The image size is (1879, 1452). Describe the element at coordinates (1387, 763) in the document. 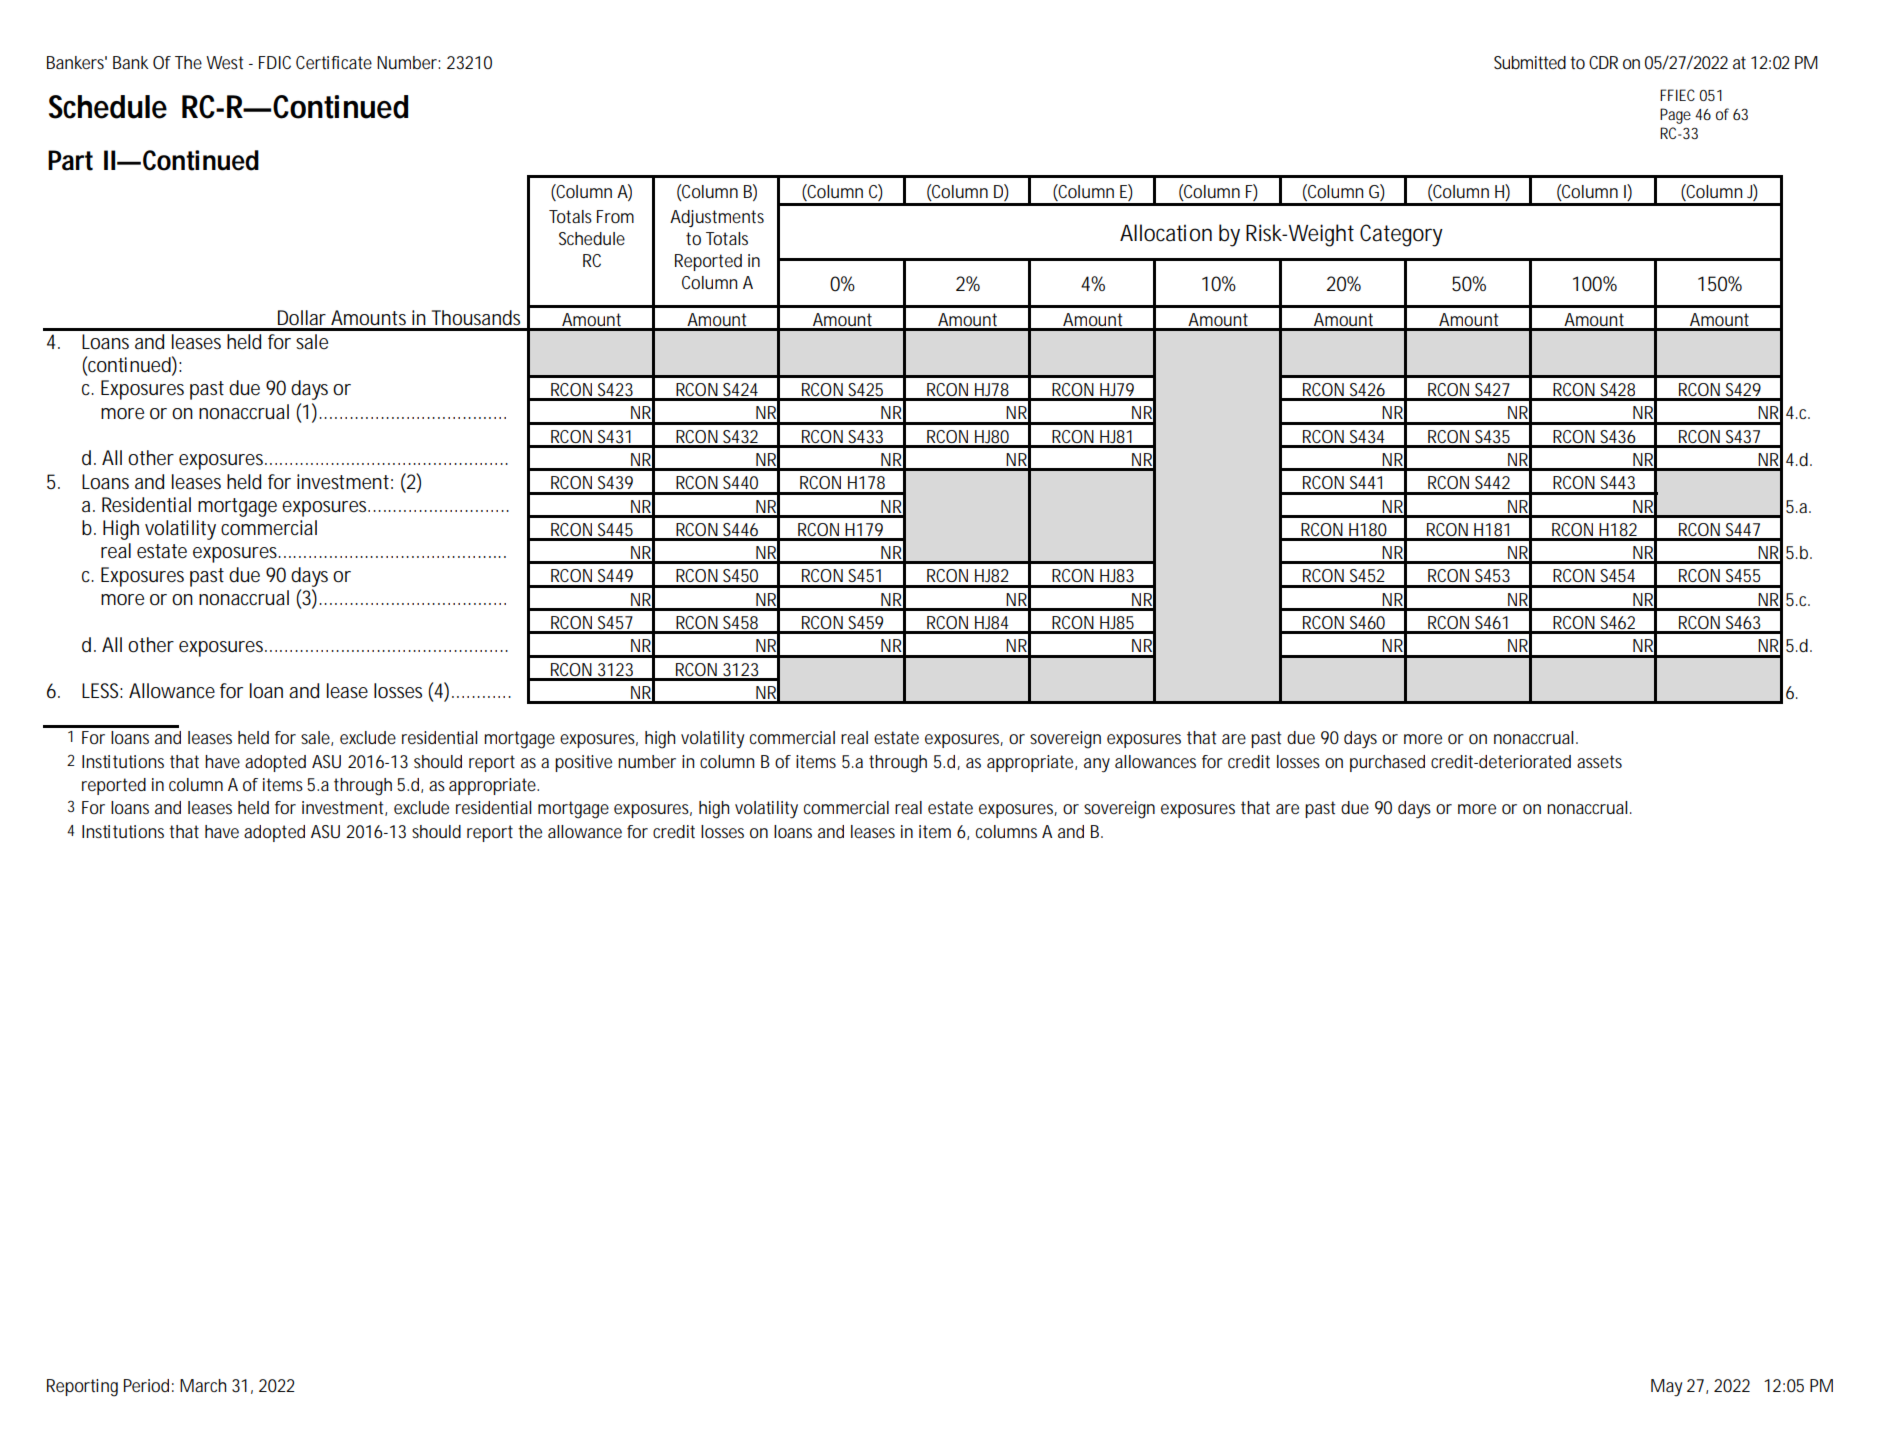

I see `purchased` at that location.
